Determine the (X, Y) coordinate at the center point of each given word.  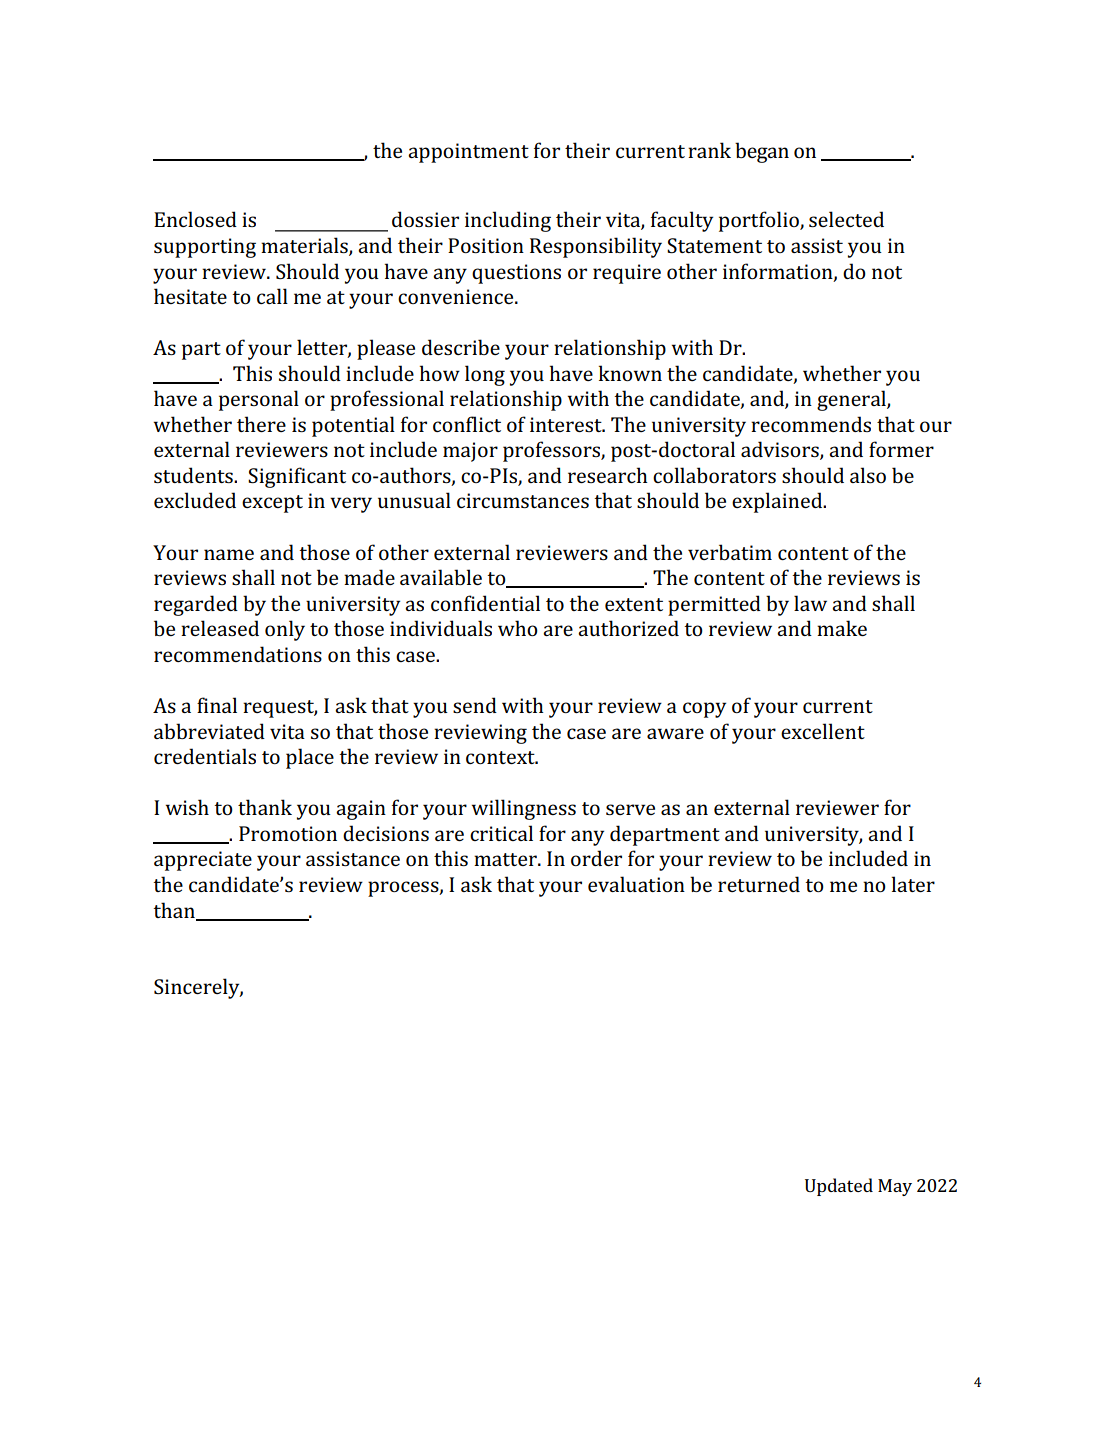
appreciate (203, 861)
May (895, 1187)
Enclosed (195, 219)
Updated (839, 1187)
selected (846, 219)
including (508, 221)
